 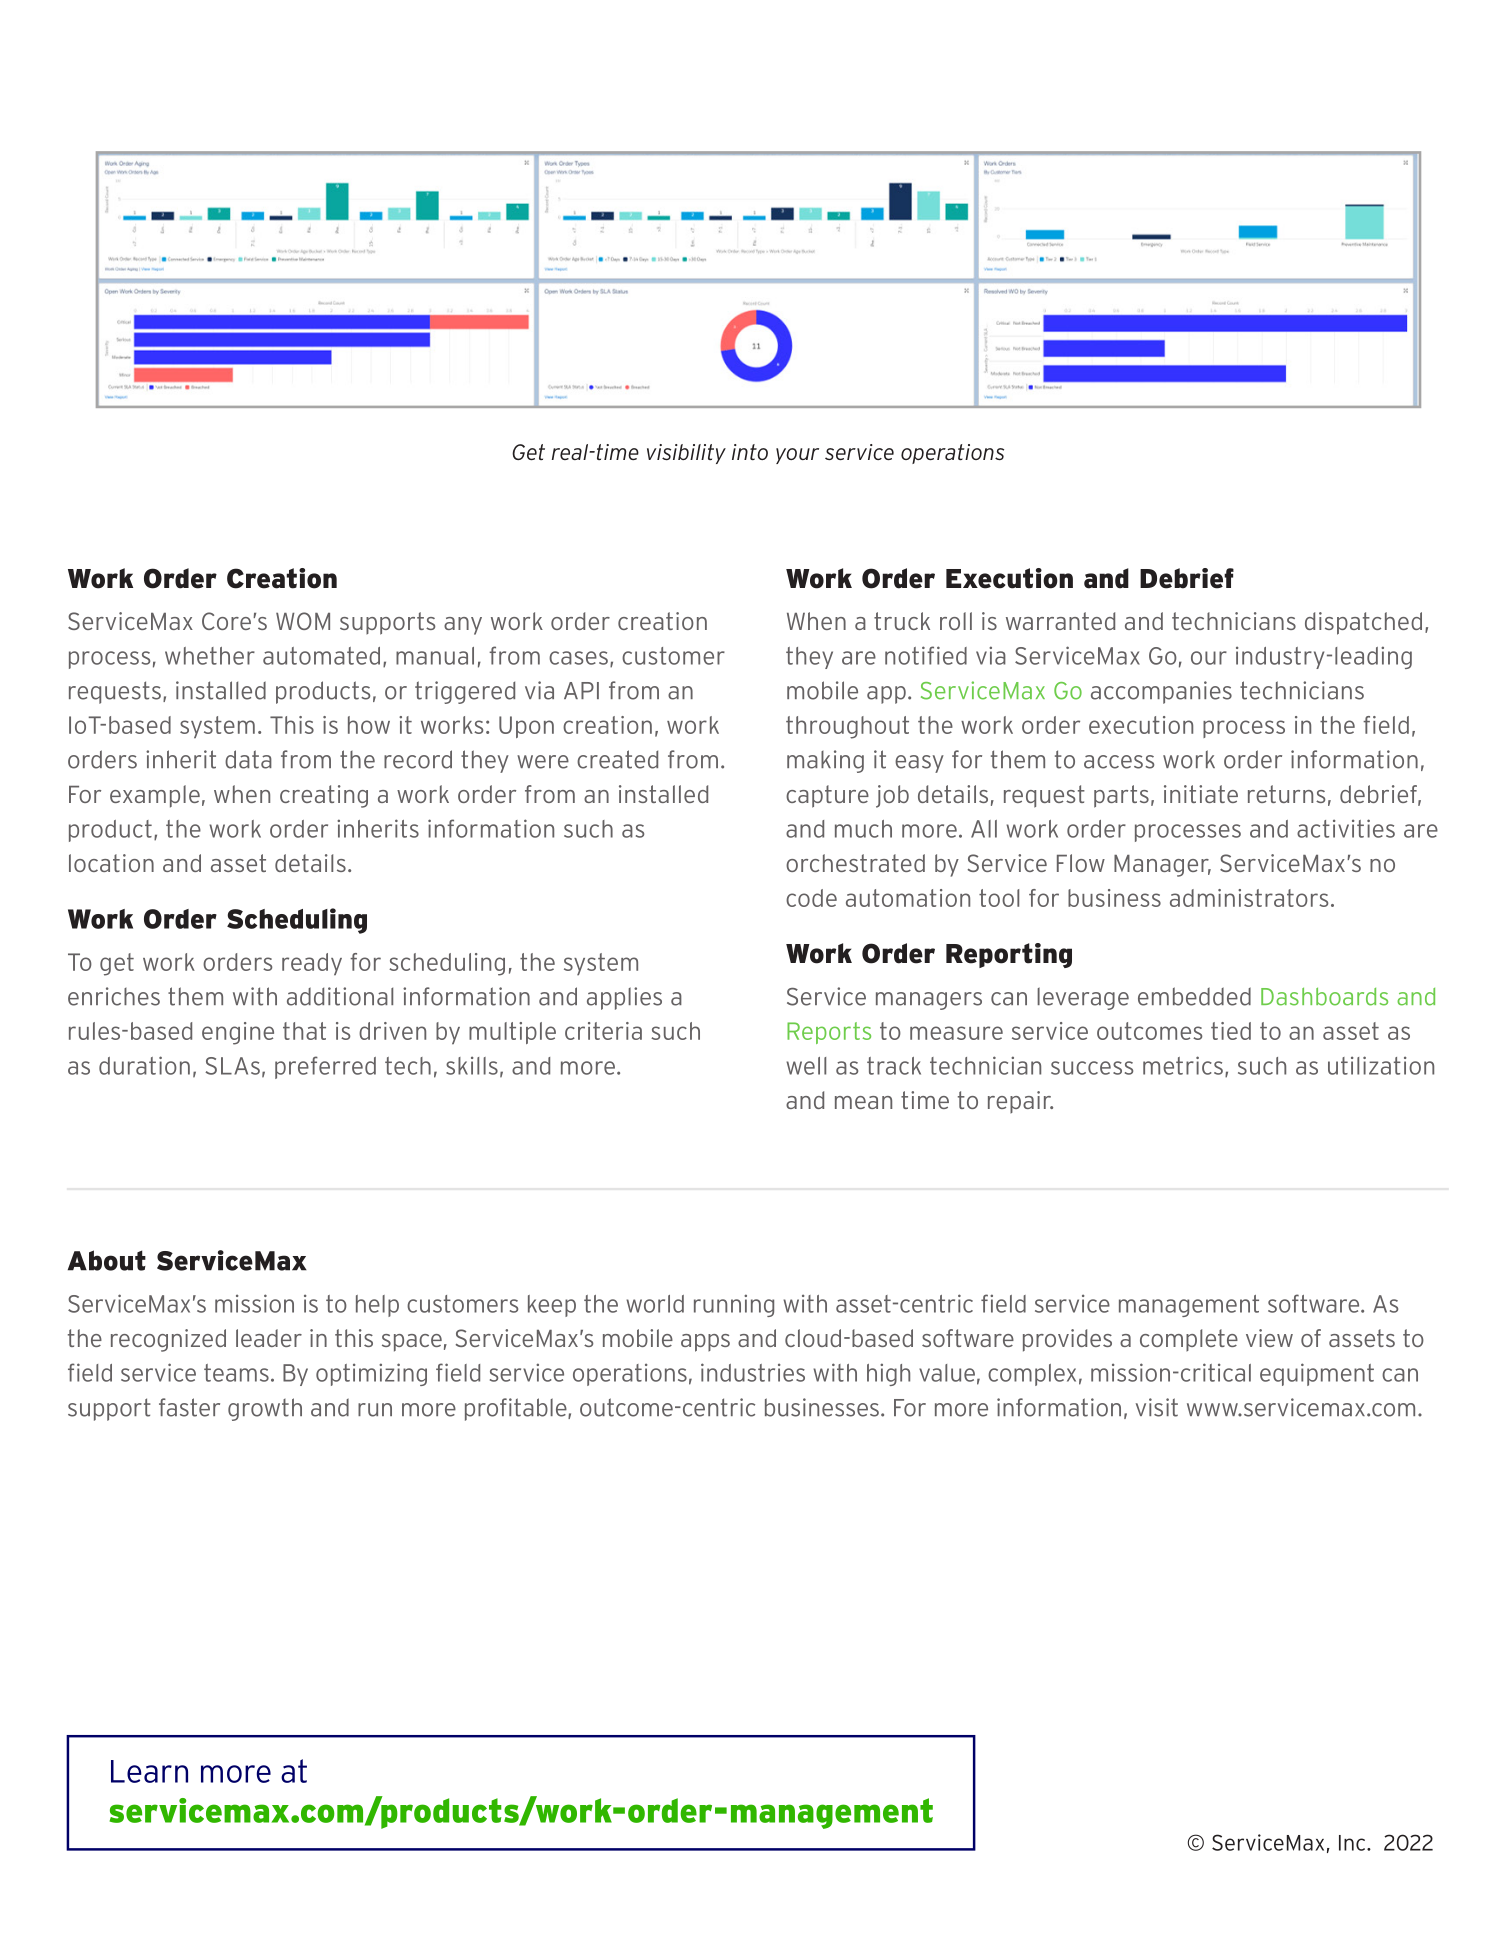 I want to click on mean, so click(x=863, y=1102).
